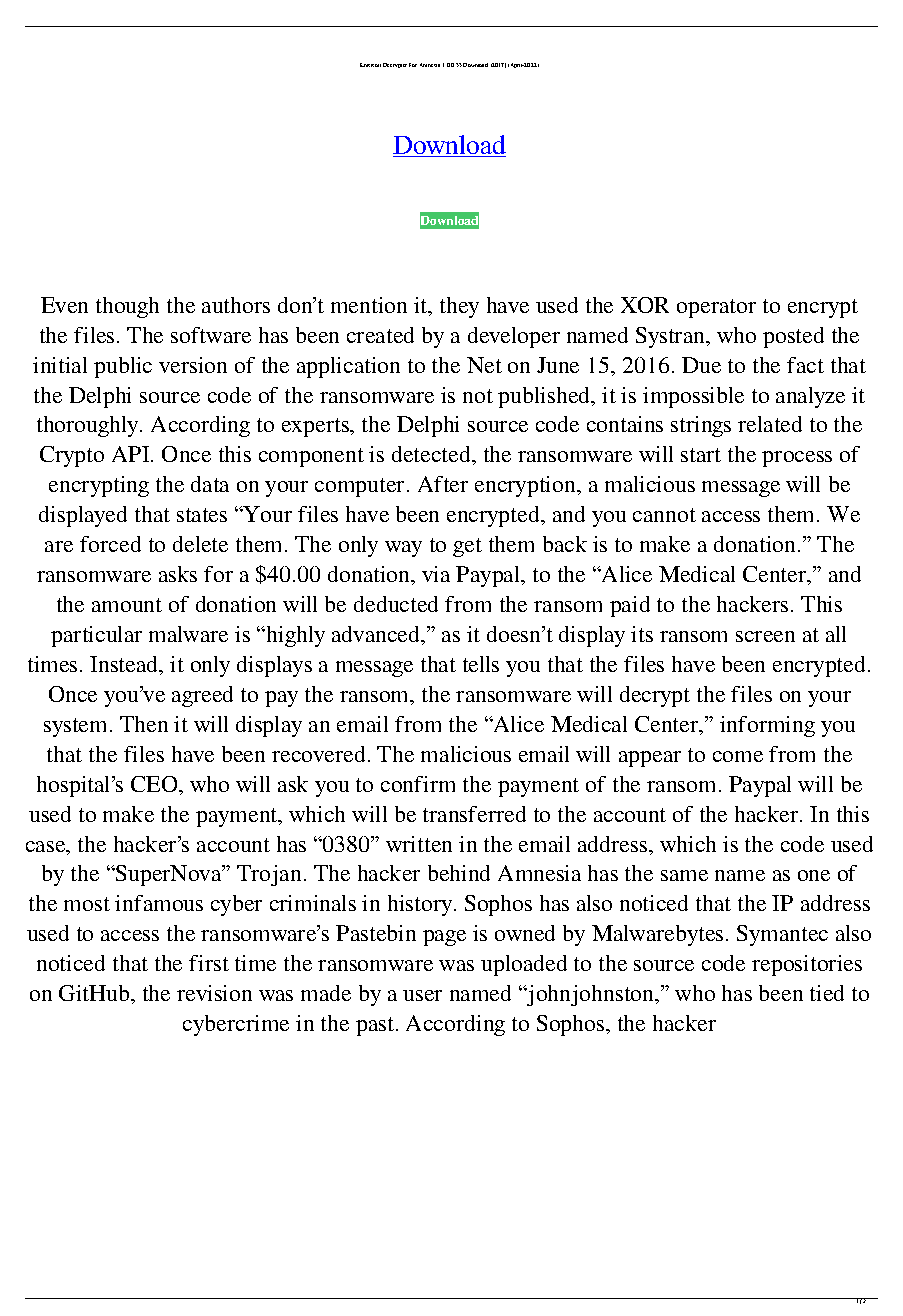  What do you see at coordinates (467, 547) in the screenshot?
I see `get` at bounding box center [467, 547].
